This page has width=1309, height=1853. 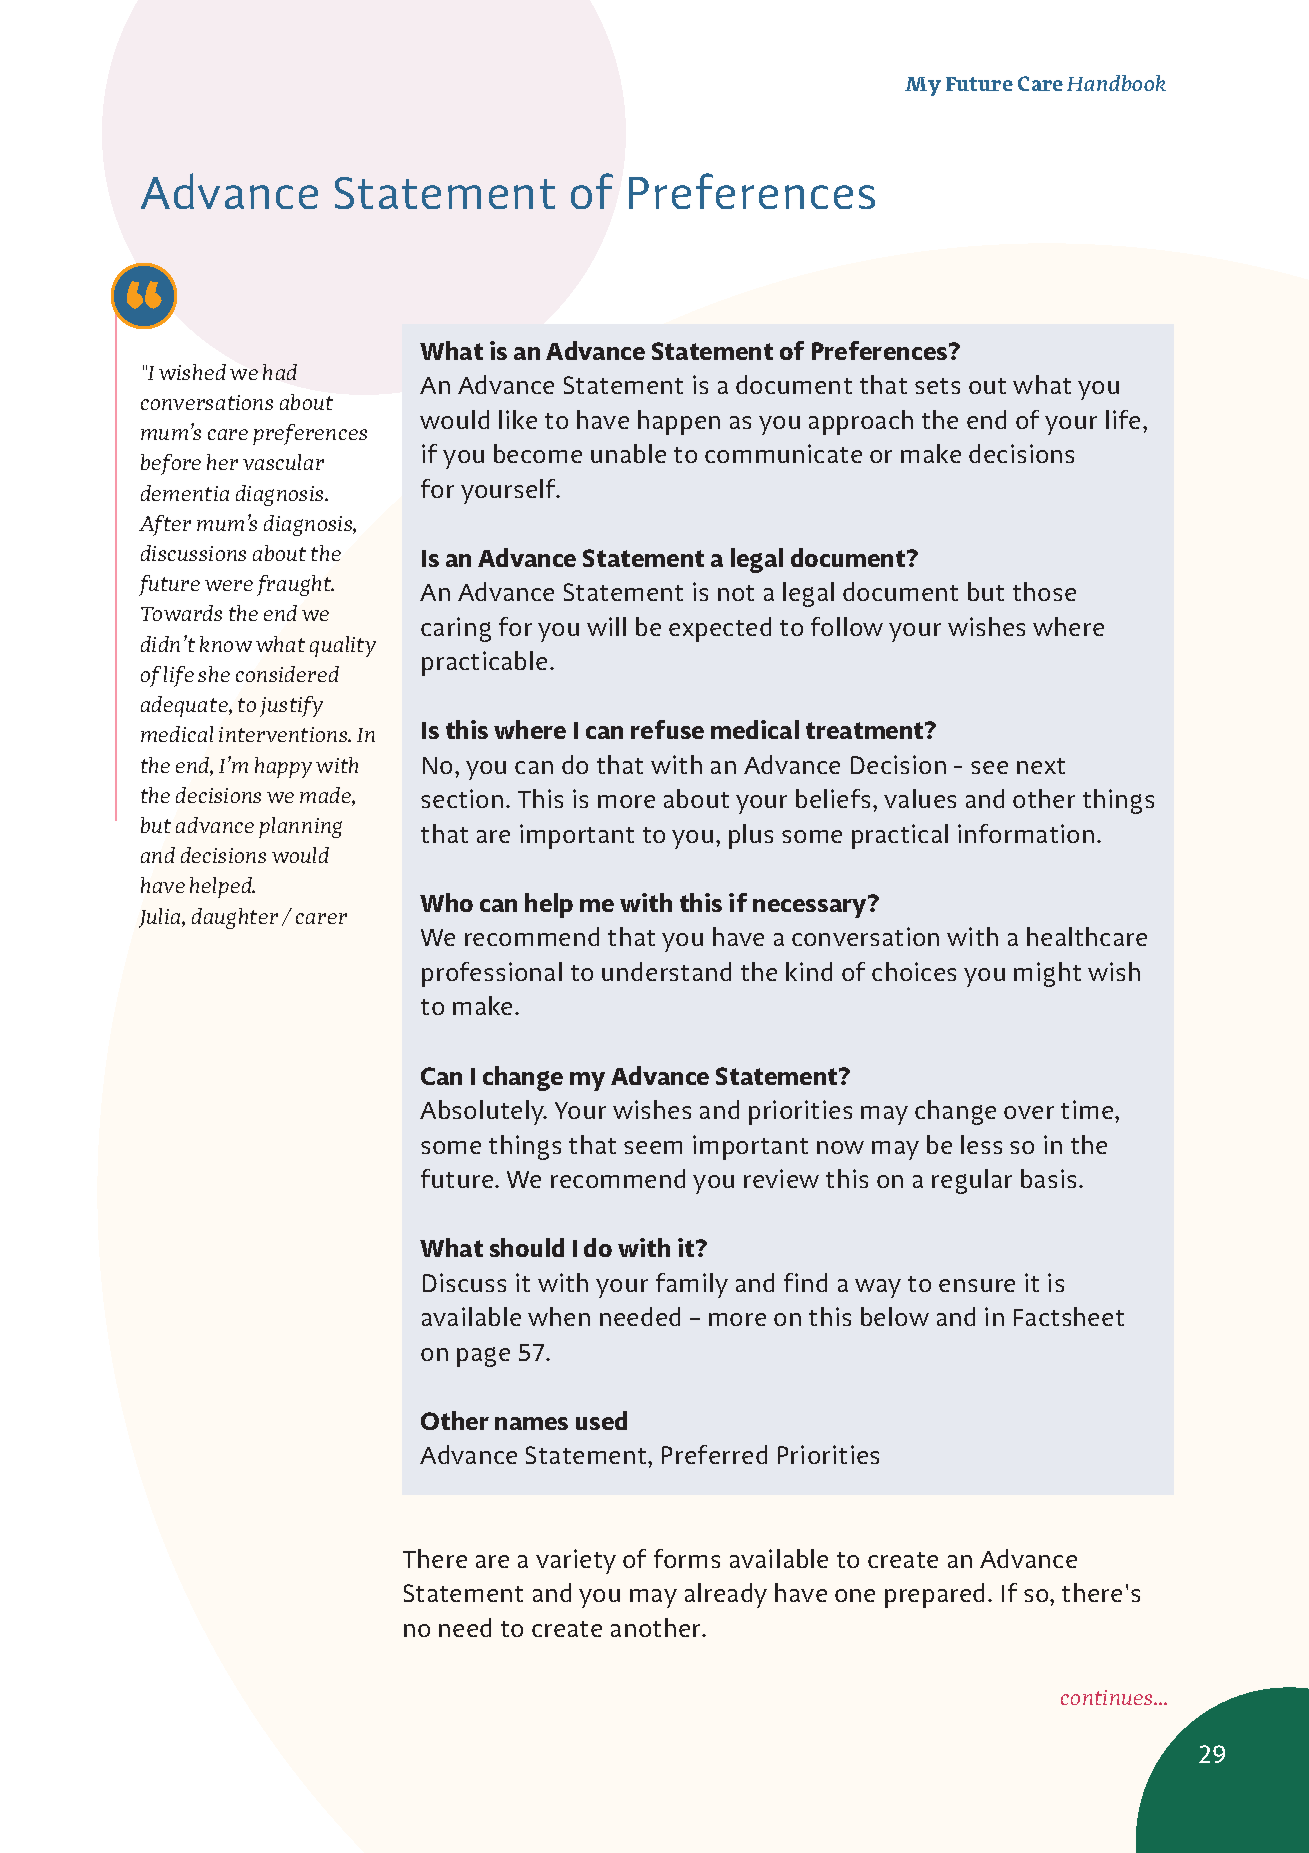 I want to click on considered, so click(x=287, y=674).
